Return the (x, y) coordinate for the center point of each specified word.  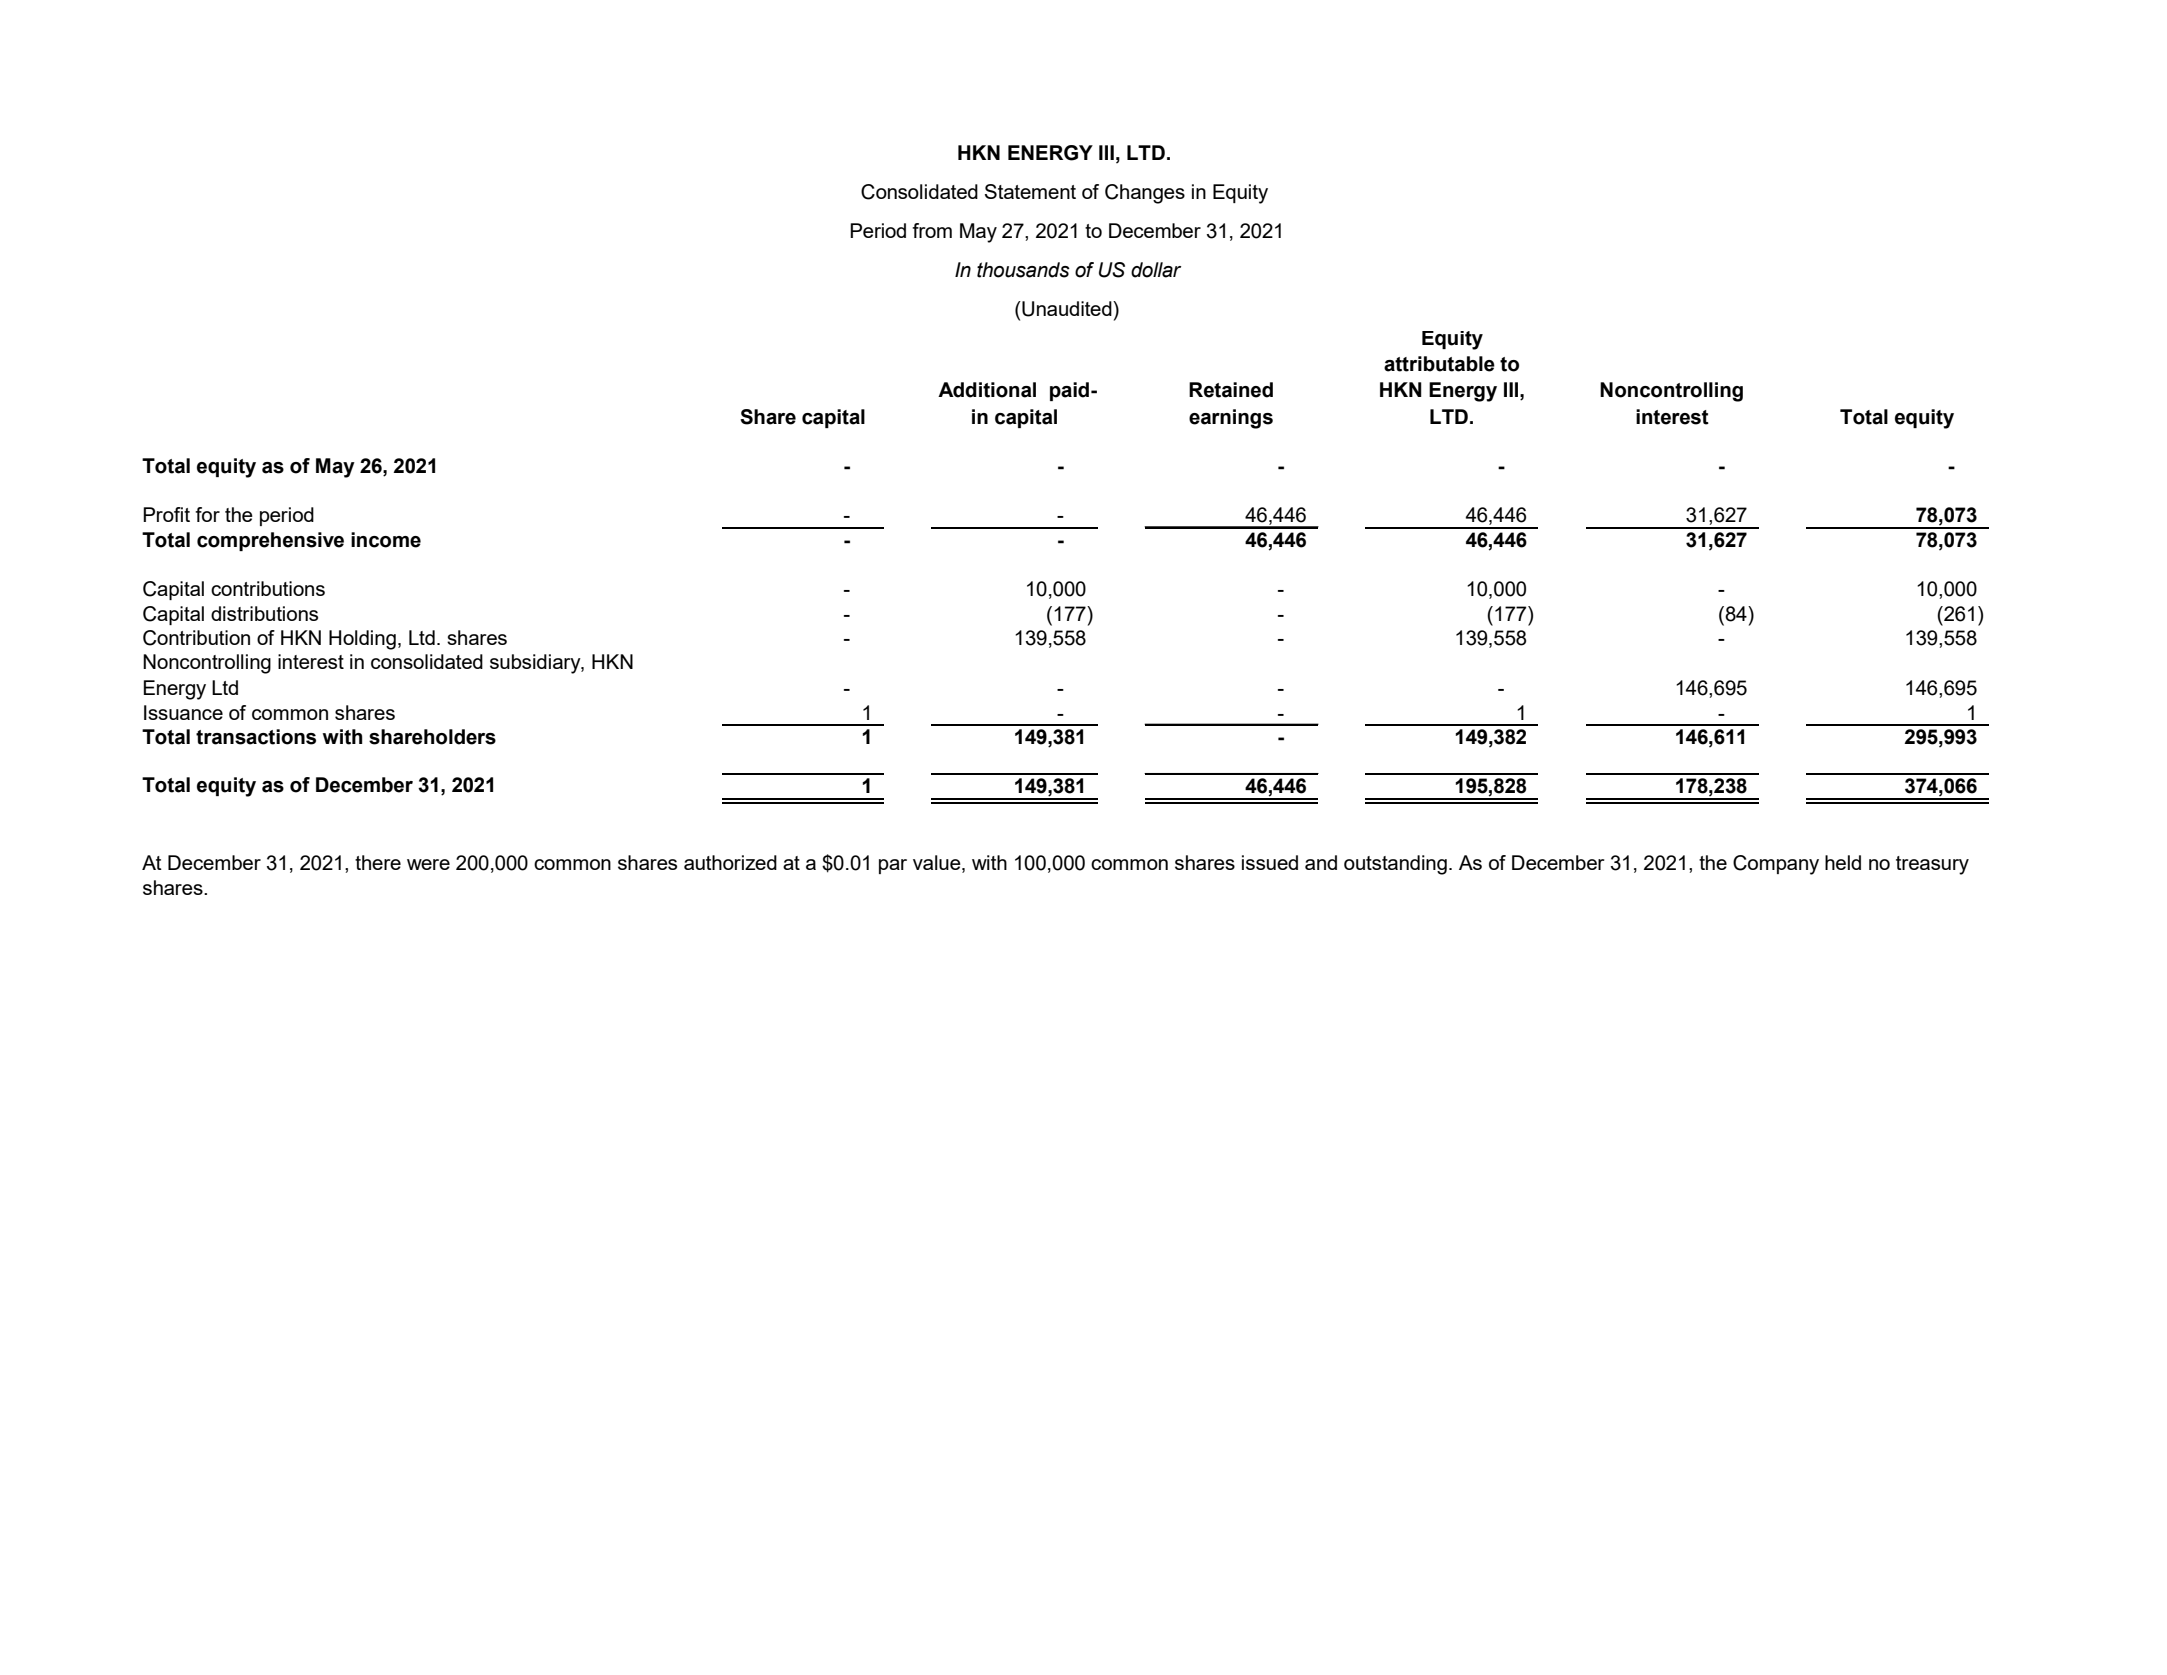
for (207, 514)
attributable (1439, 364)
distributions (264, 613)
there (378, 862)
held (1843, 862)
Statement (1030, 191)
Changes (1145, 194)
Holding (362, 640)
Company (1776, 865)
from (932, 230)
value (938, 864)
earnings (1231, 419)
